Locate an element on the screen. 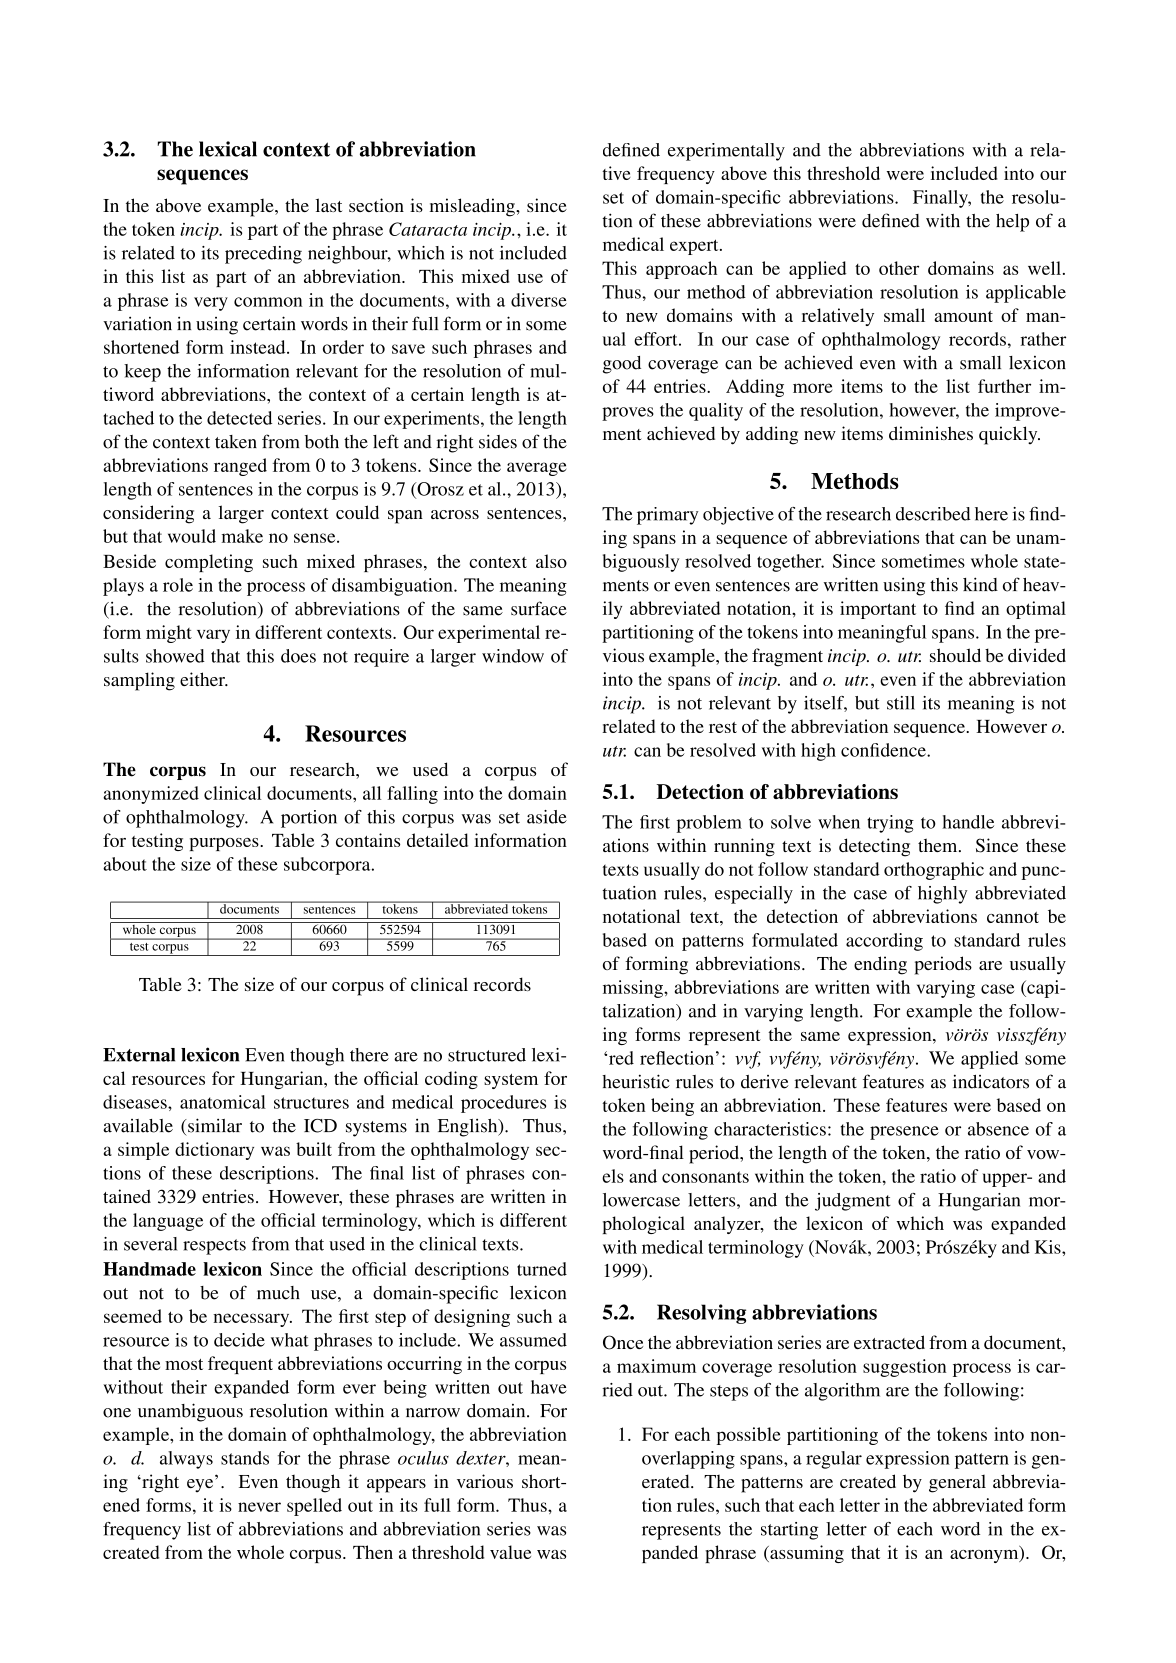  orthographic is located at coordinates (934, 871).
